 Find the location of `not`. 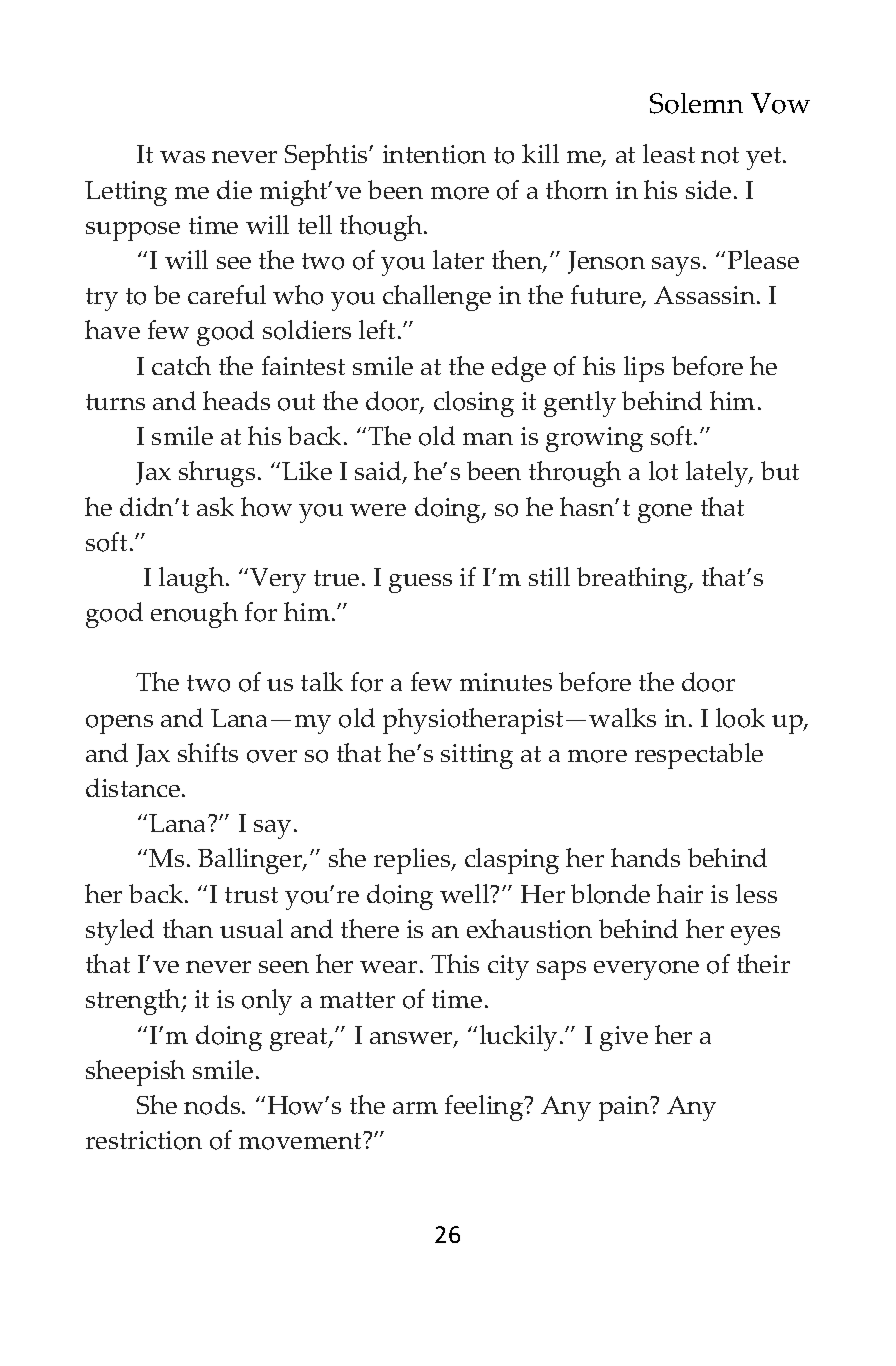

not is located at coordinates (720, 155).
